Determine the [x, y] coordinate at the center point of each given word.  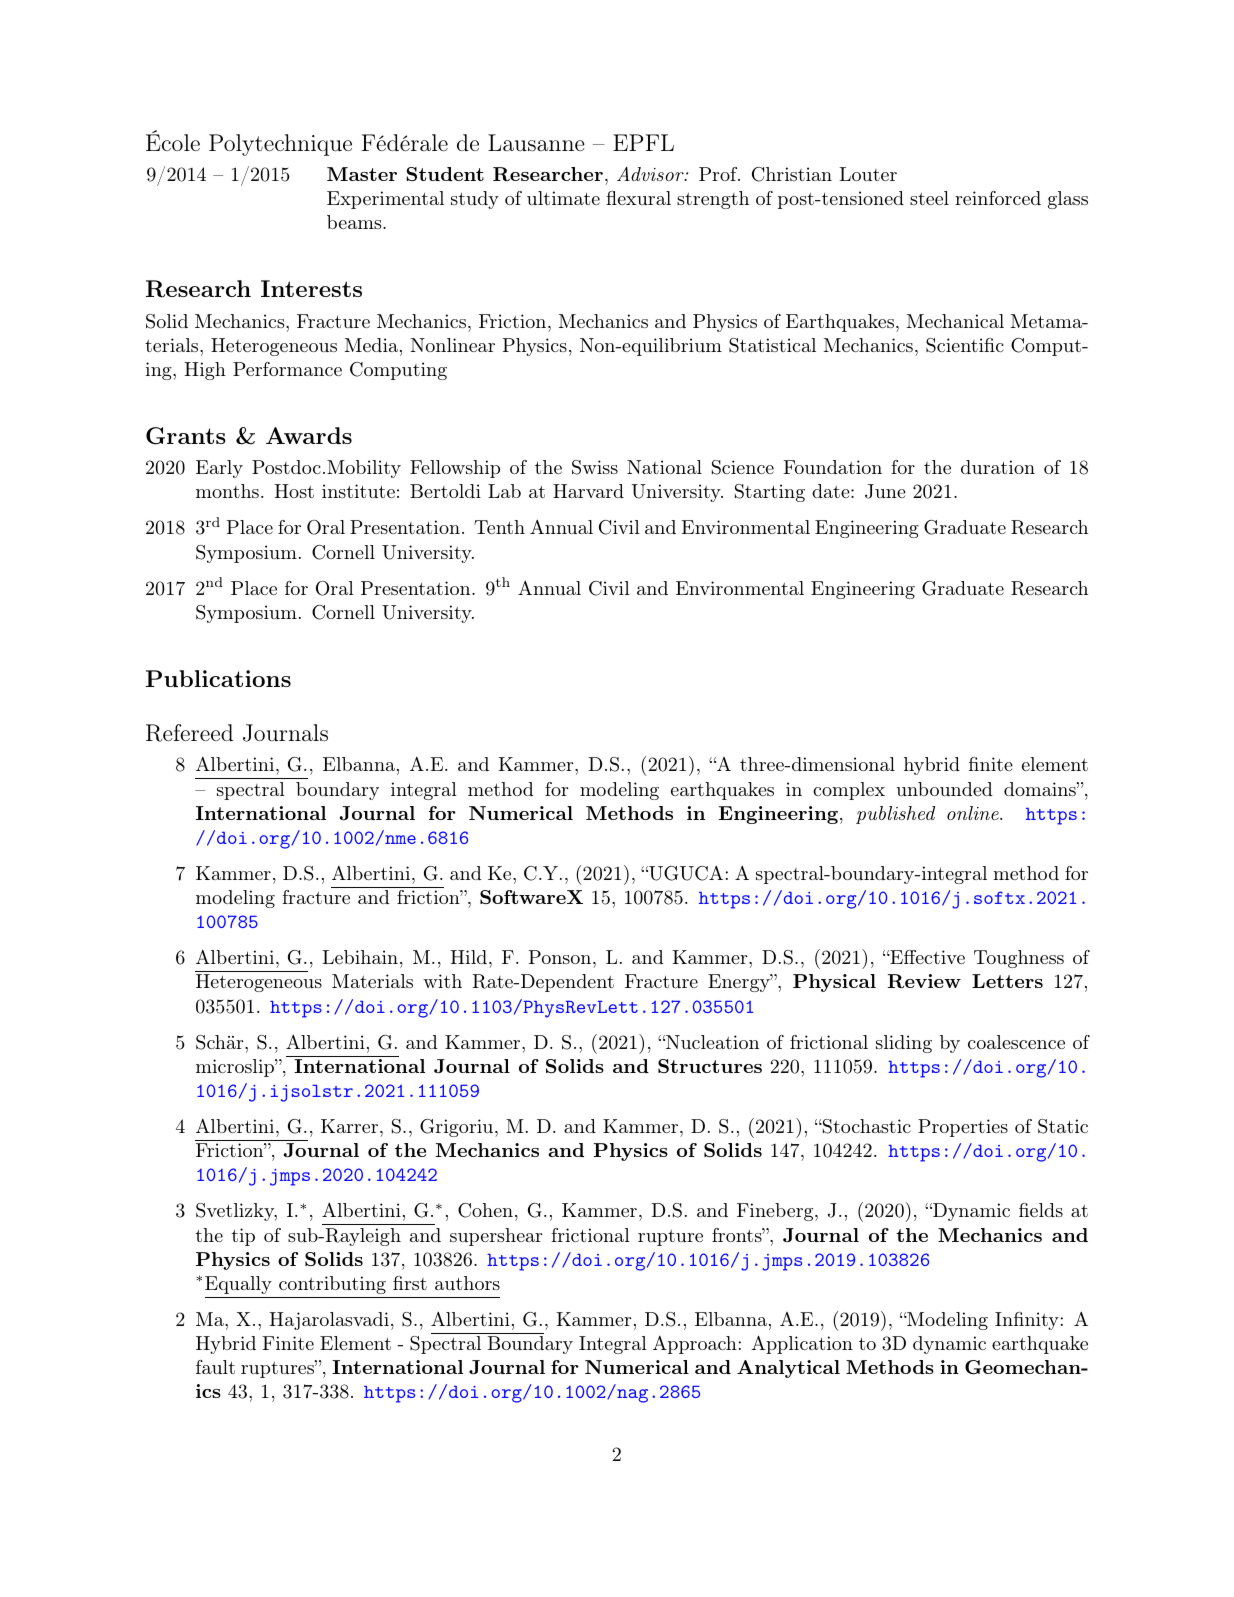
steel [929, 198]
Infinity [1027, 1321]
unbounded [944, 789]
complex [849, 791]
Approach [695, 1345]
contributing [332, 1285]
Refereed [189, 733]
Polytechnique [280, 145]
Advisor [651, 173]
